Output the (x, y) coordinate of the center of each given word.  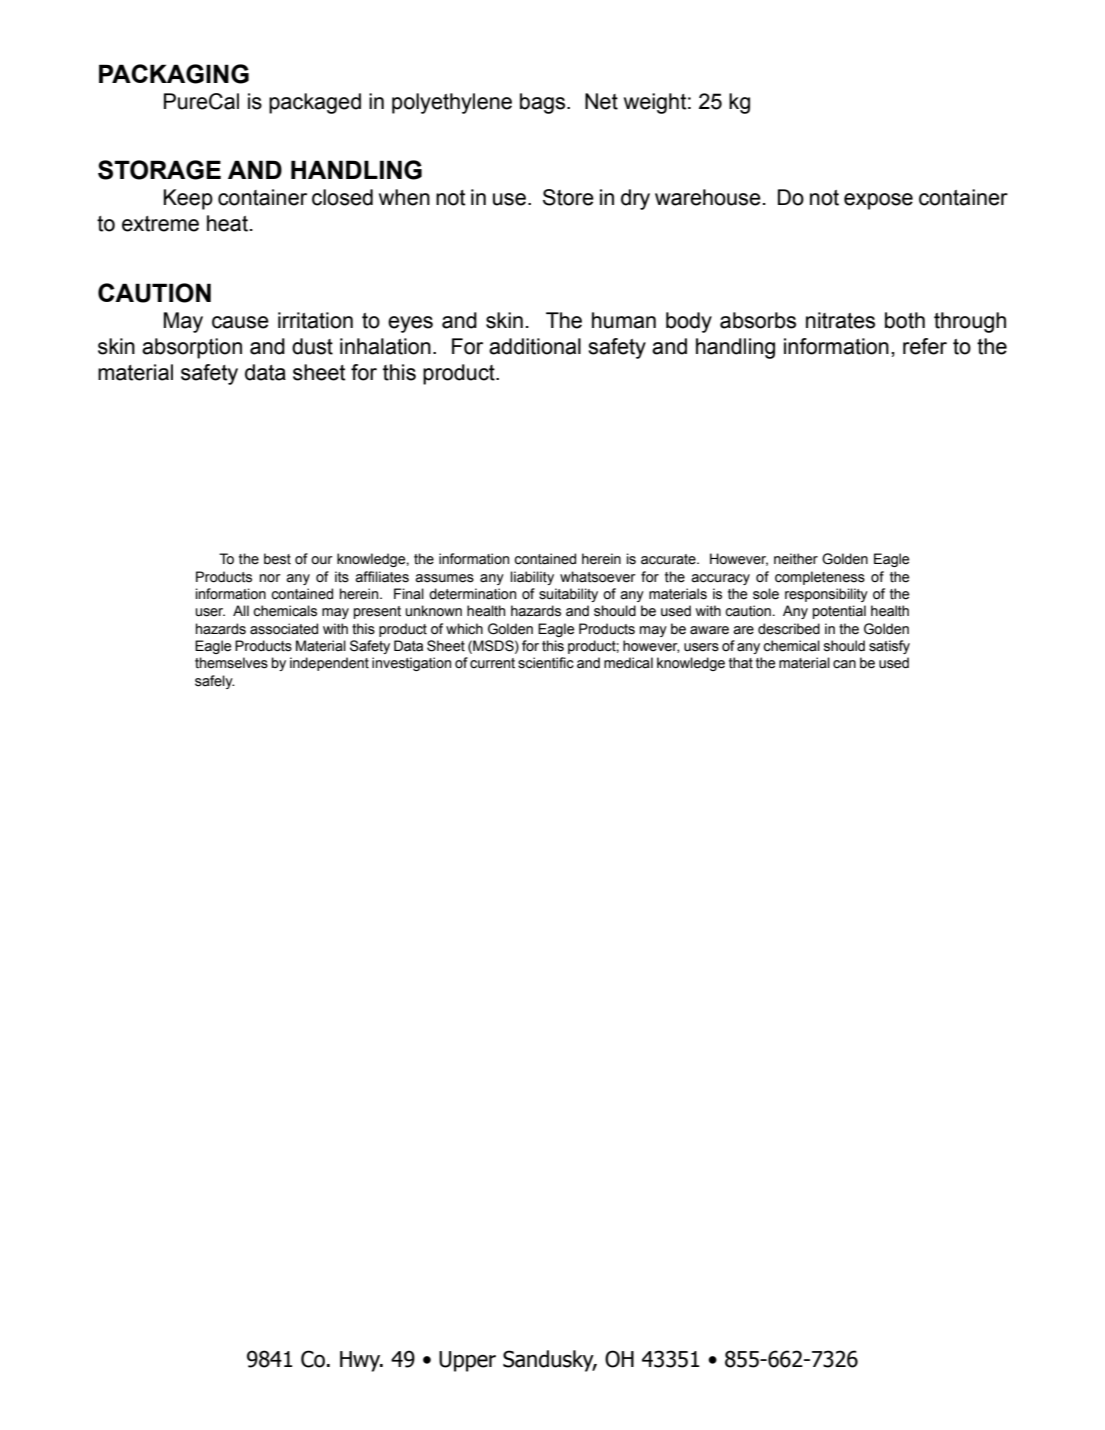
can (844, 664)
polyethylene (452, 103)
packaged (315, 103)
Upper (467, 1361)
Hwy (361, 1361)
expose (878, 201)
